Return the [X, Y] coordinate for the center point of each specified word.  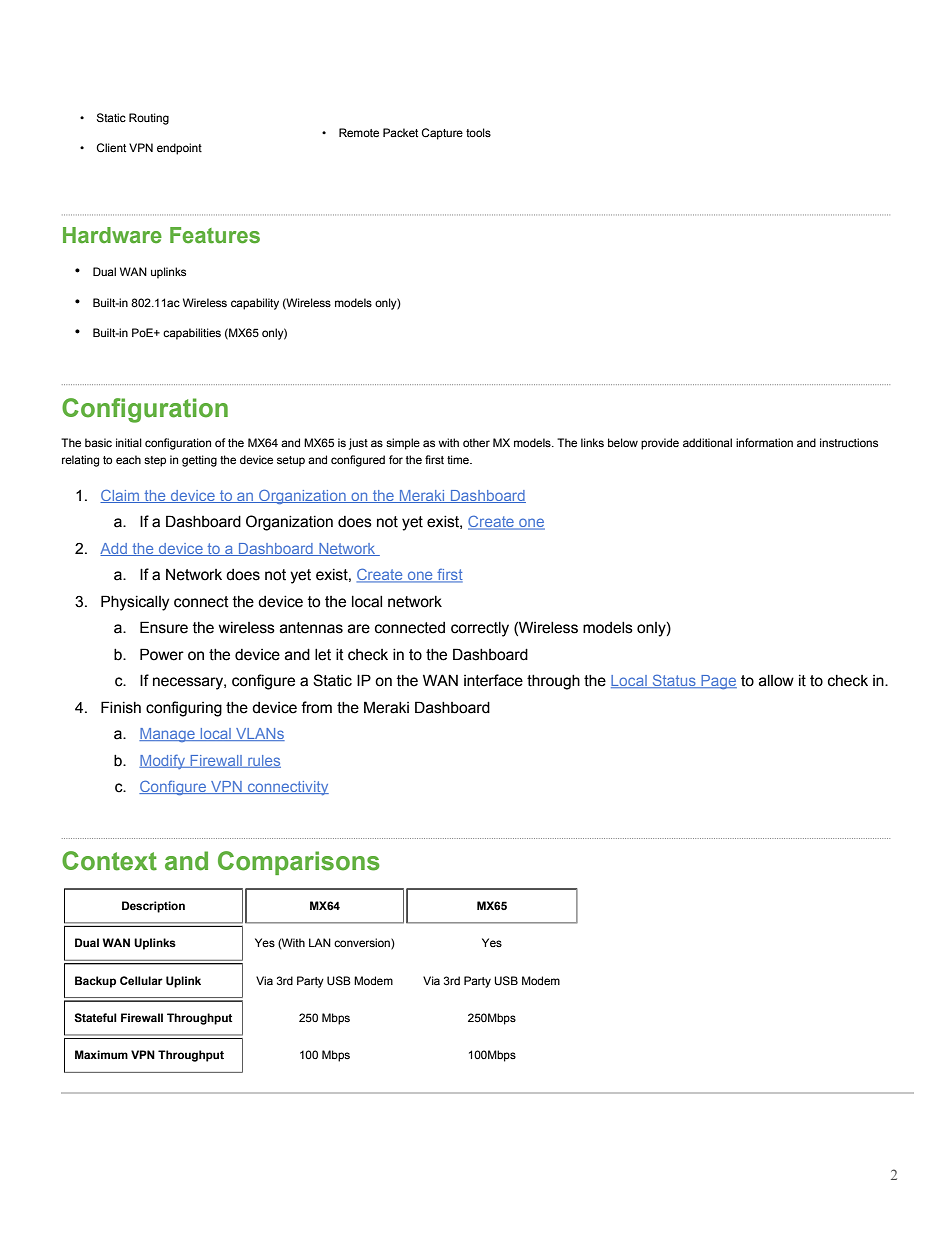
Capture [442, 134]
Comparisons [299, 863]
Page [718, 682]
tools [478, 132]
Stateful [95, 1017]
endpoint [179, 149]
